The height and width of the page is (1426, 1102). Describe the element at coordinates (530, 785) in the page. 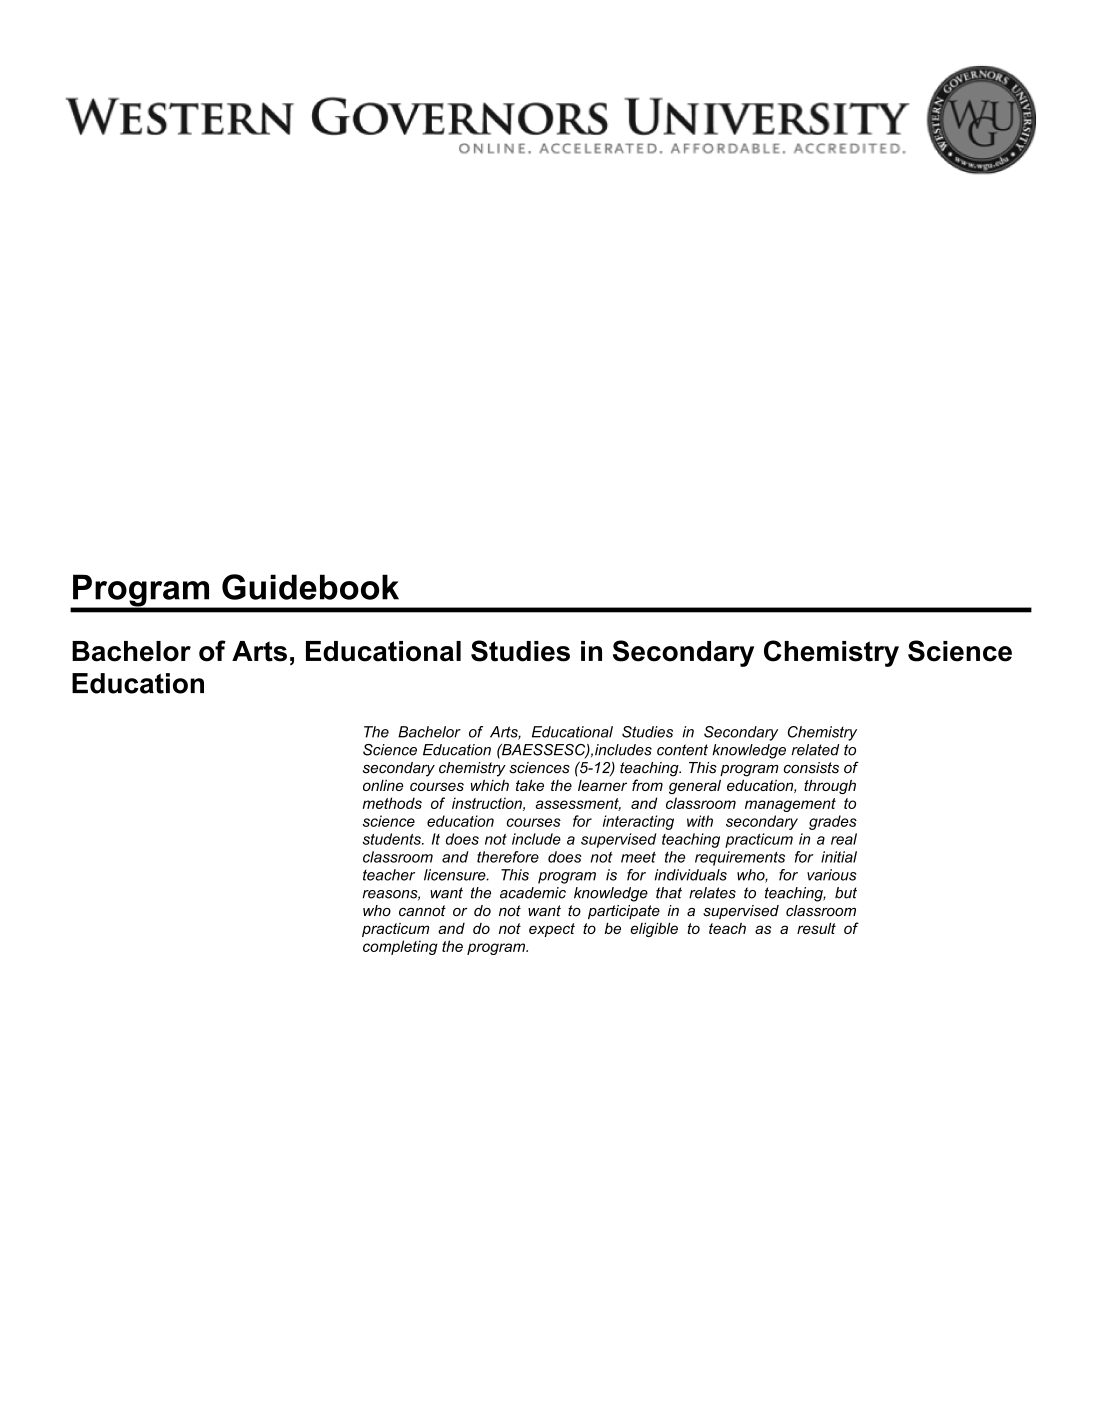

I see `take` at that location.
